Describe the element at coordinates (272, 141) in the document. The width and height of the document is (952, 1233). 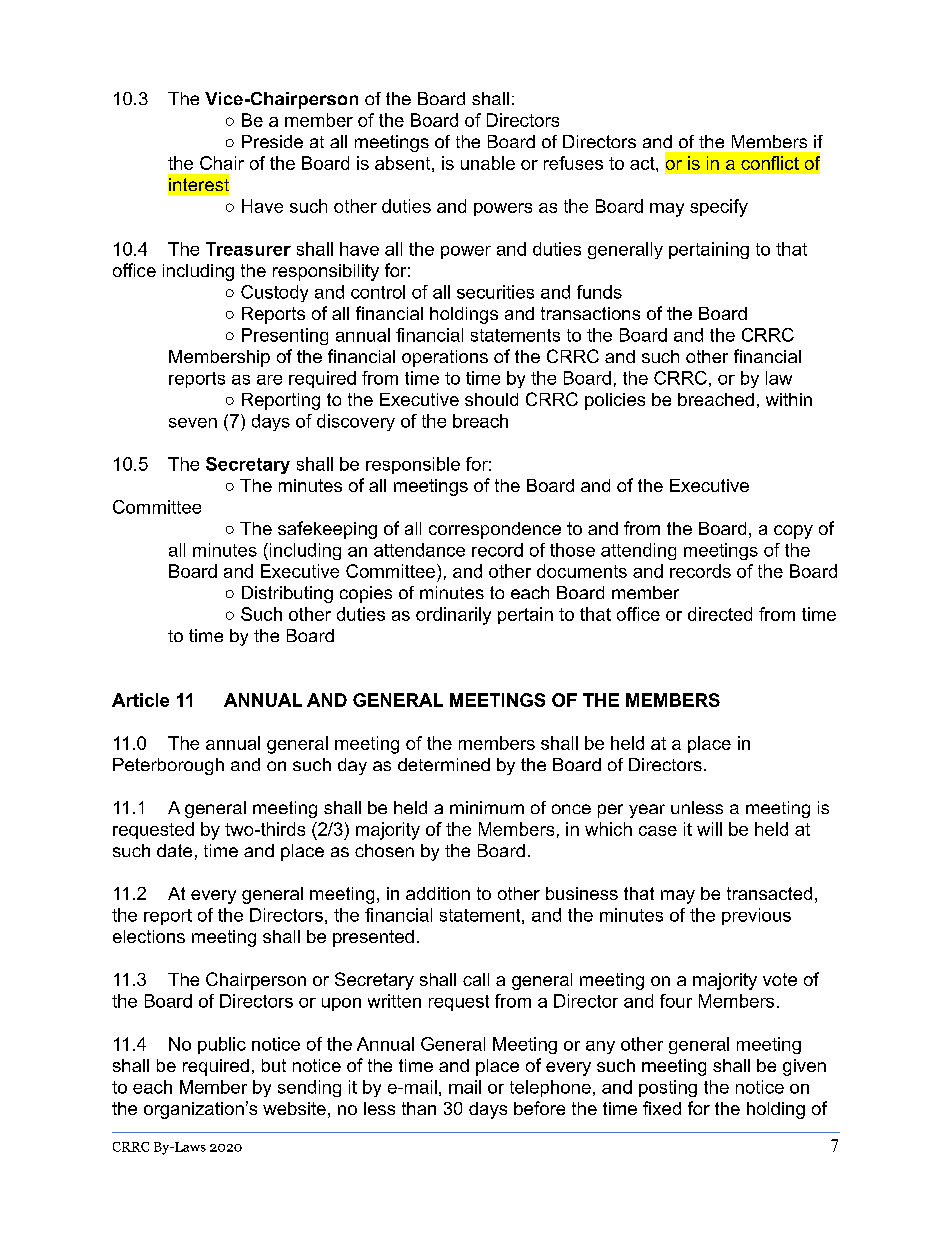
I see `Preside` at that location.
